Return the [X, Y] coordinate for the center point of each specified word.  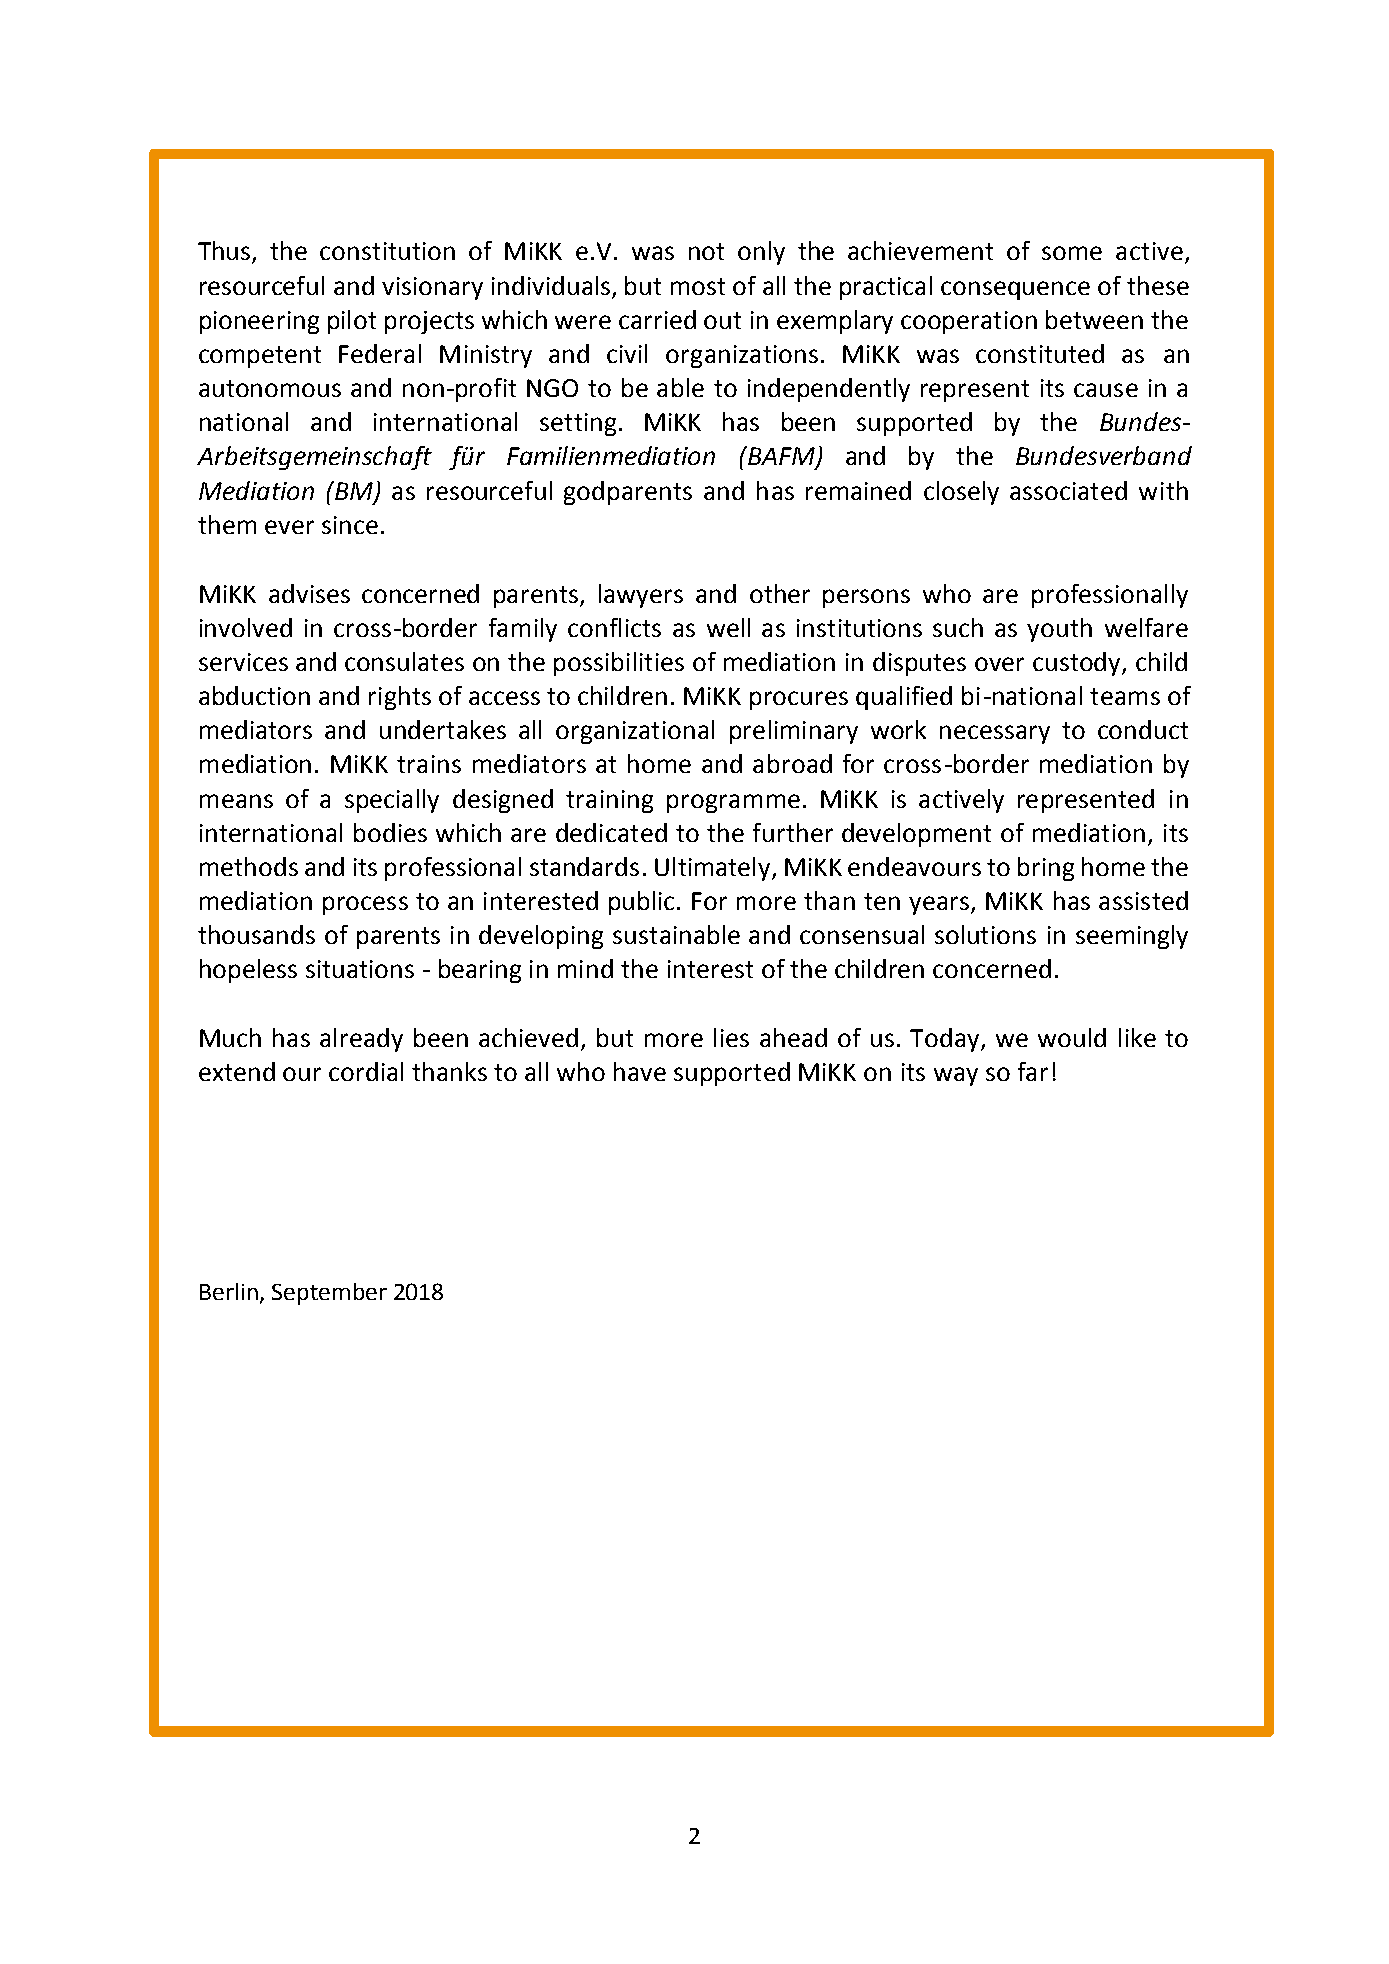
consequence [1015, 290]
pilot [352, 322]
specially [392, 801]
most [698, 286]
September [329, 1294]
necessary [995, 734]
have [640, 1071]
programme [733, 803]
